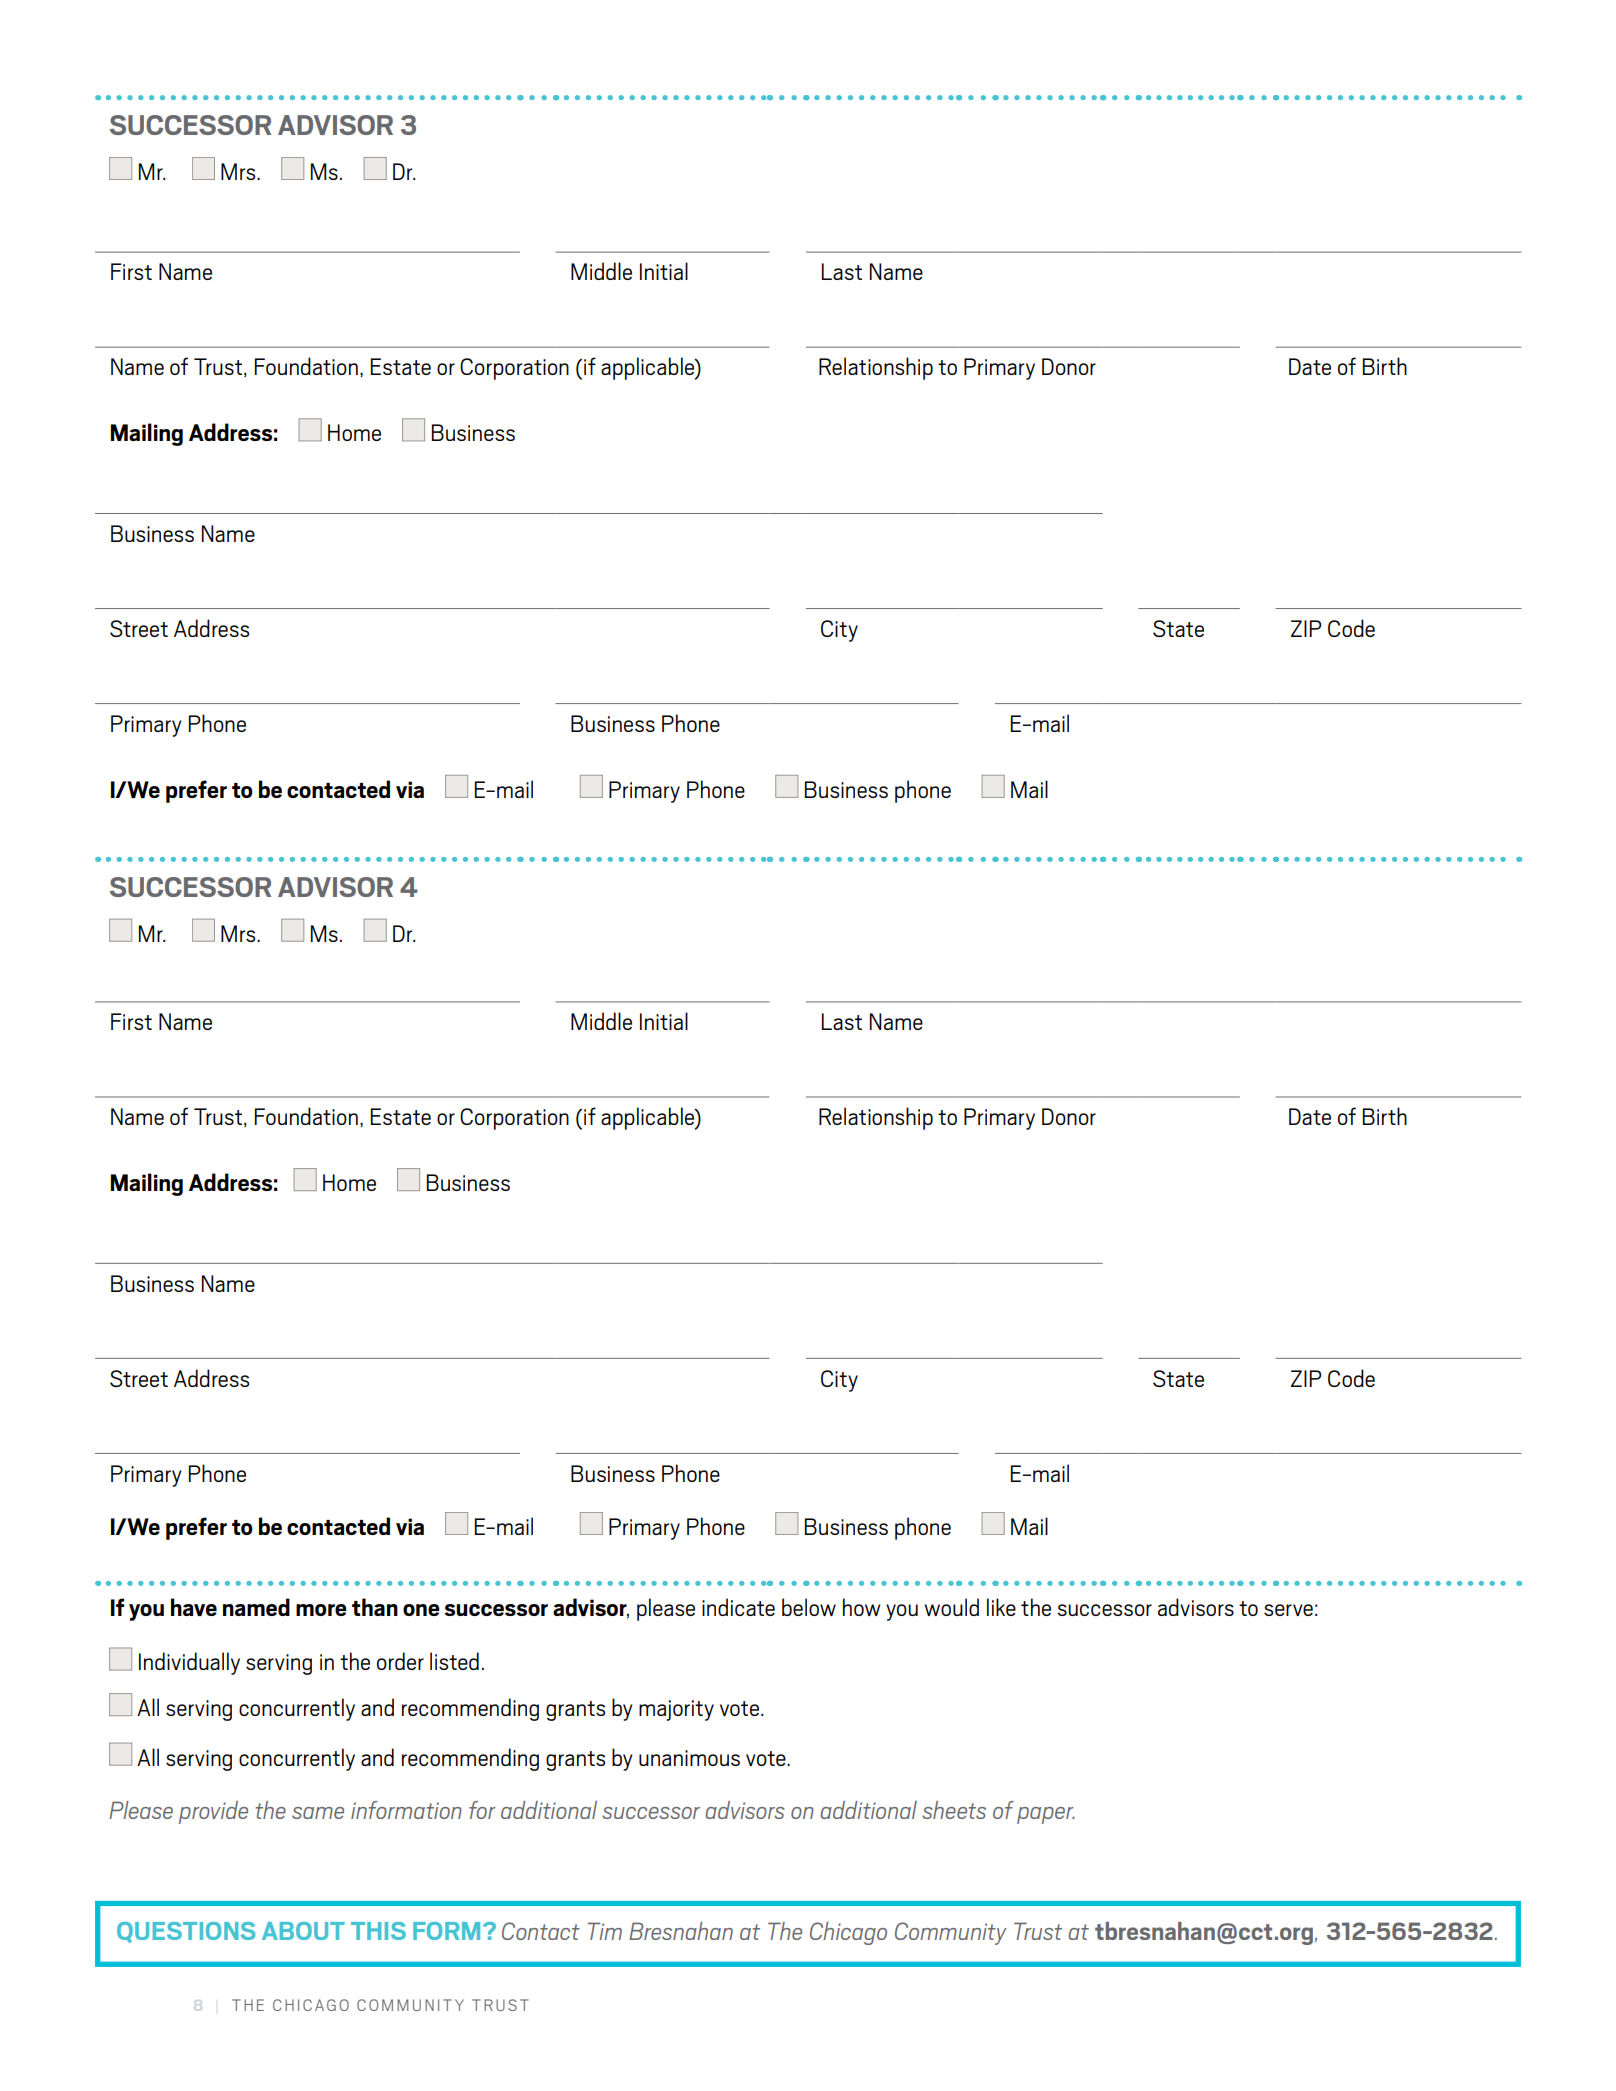 This screenshot has height=2091, width=1616. I want to click on provide, so click(213, 1812).
